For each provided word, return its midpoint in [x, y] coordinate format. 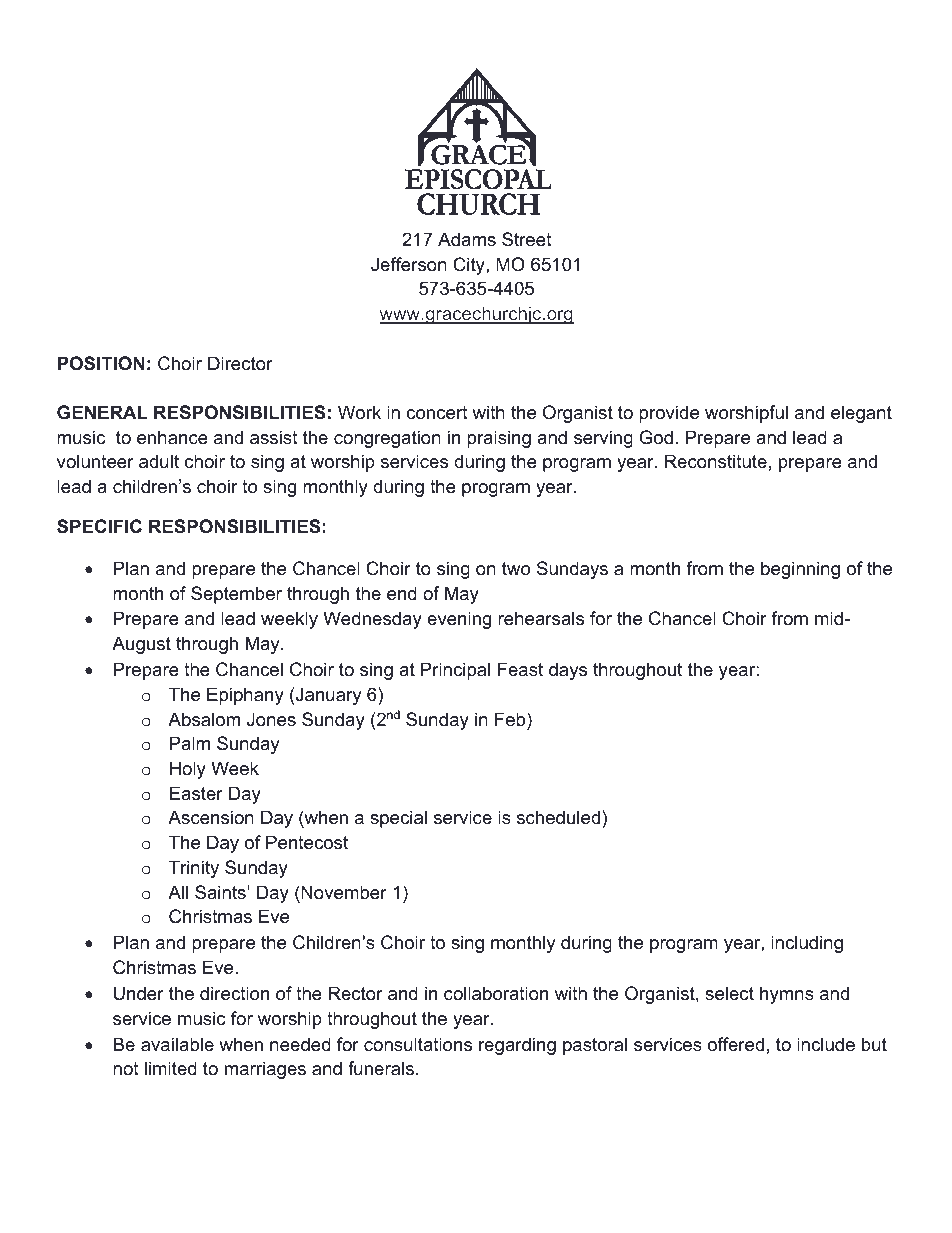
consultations [418, 1044]
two [516, 569]
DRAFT [59, 57]
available [177, 1044]
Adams [467, 239]
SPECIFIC [99, 526]
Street [527, 239]
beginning [800, 570]
